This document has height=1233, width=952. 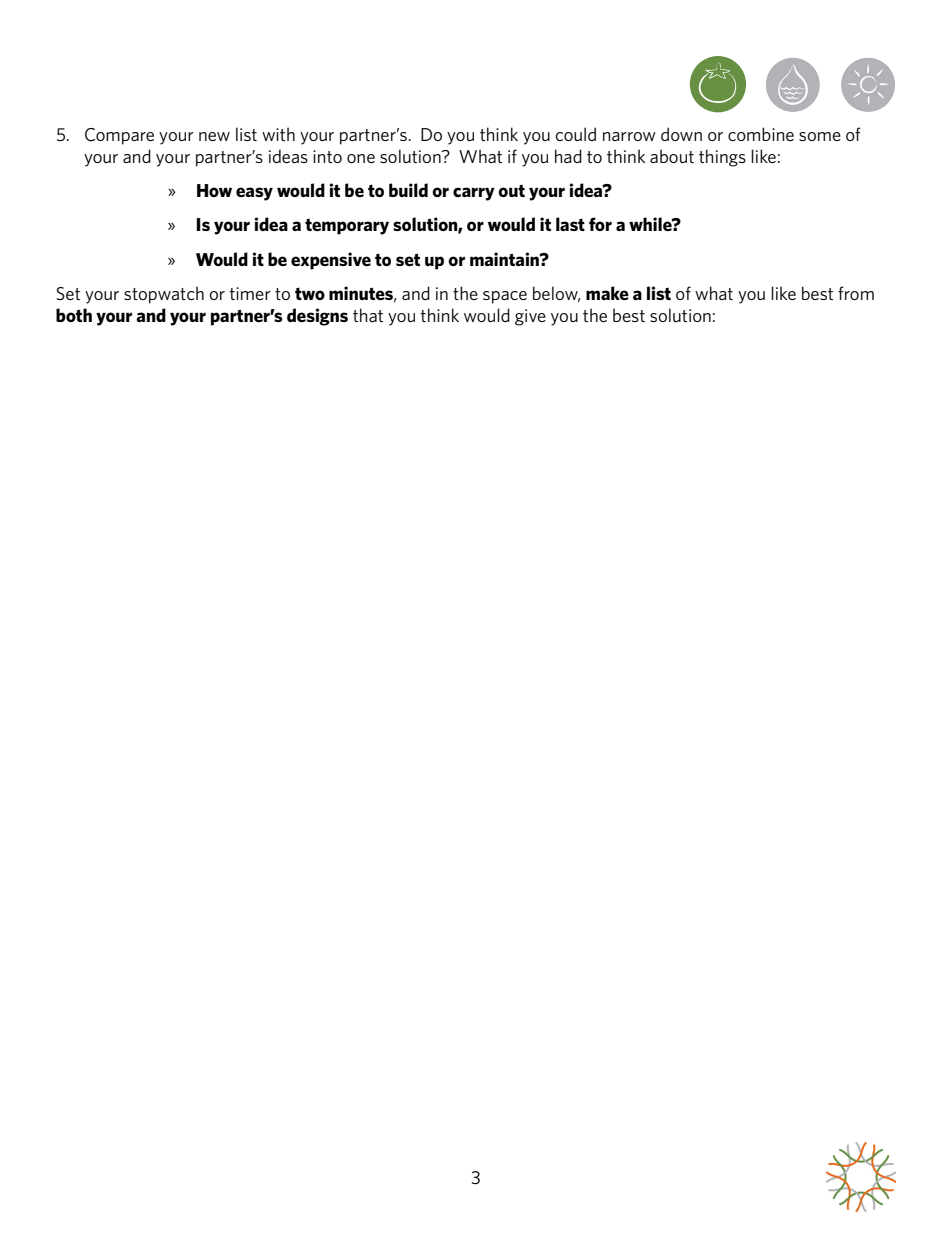 What do you see at coordinates (576, 134) in the document?
I see `could` at bounding box center [576, 134].
